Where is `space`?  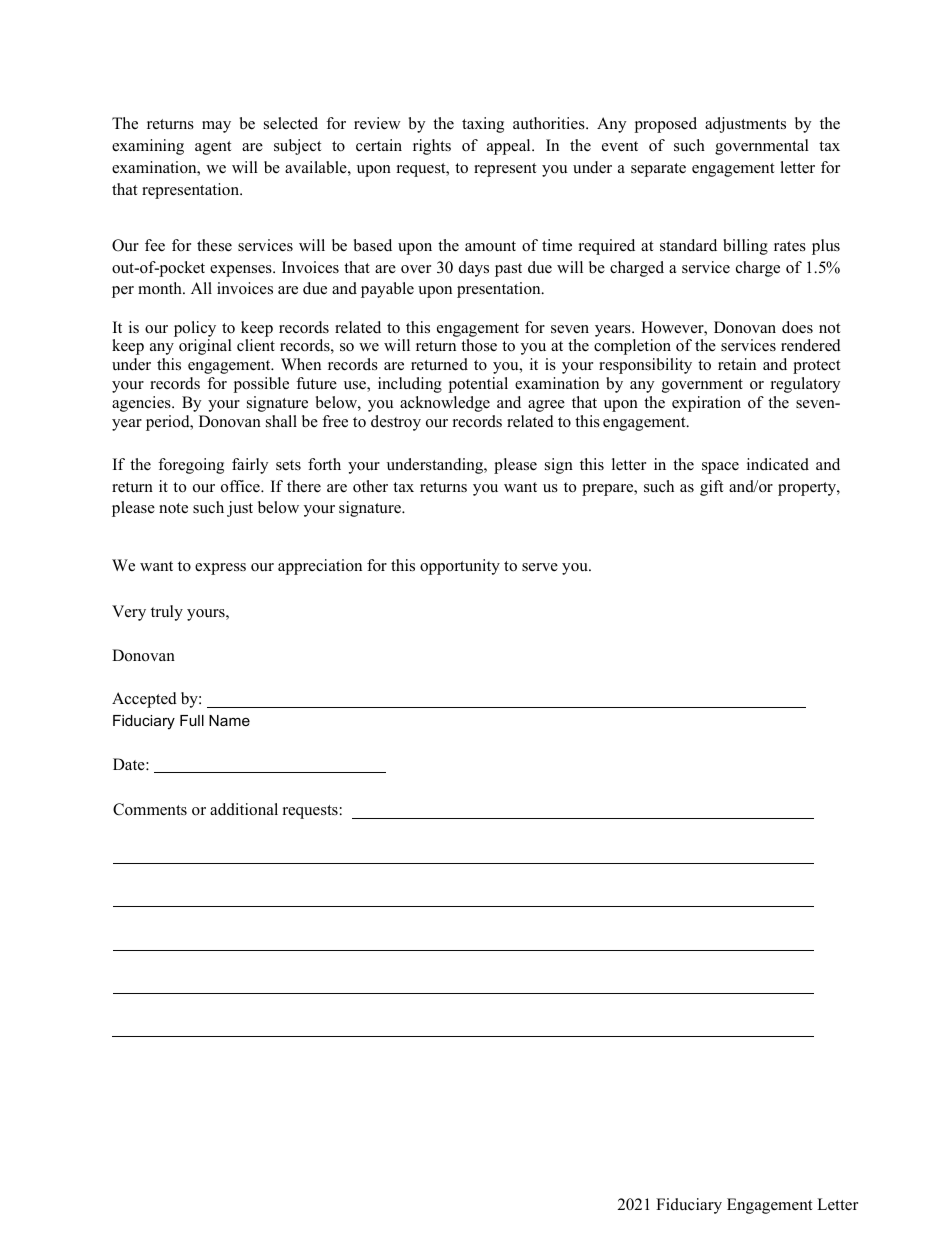 space is located at coordinates (720, 468).
